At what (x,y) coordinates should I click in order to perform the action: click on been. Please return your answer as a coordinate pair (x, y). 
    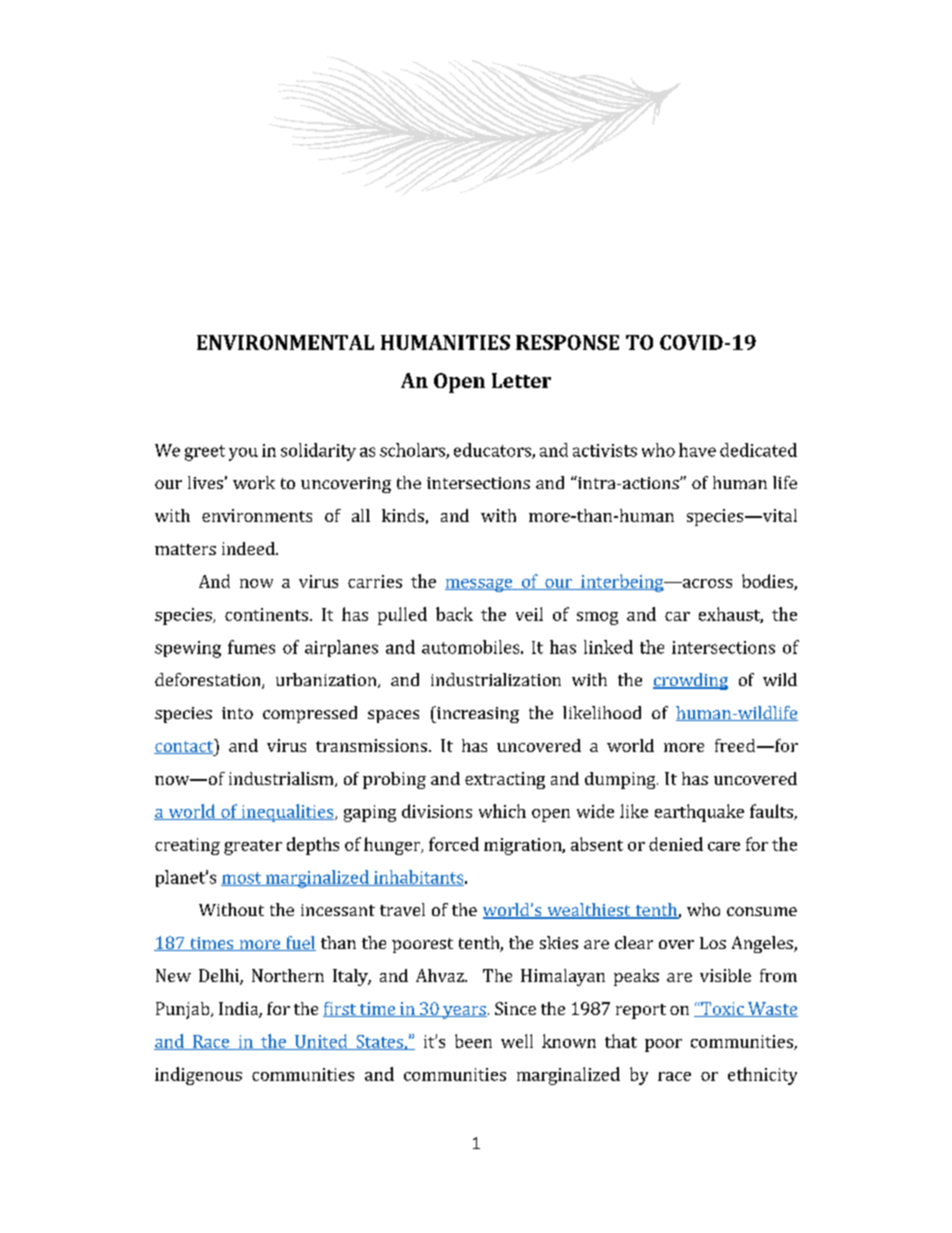
    Looking at the image, I should click on (473, 1041).
